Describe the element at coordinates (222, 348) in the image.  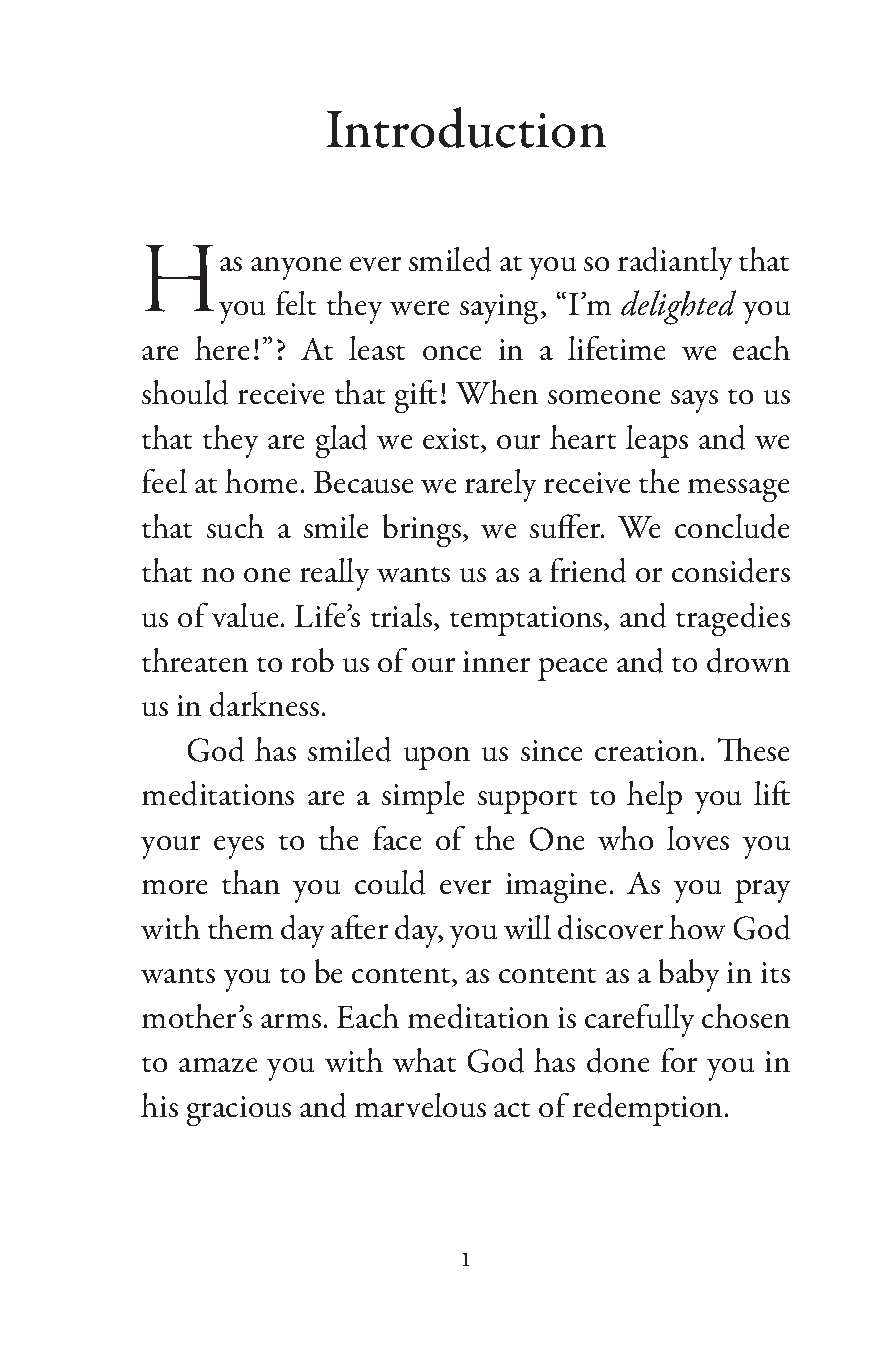
I see `here` at that location.
